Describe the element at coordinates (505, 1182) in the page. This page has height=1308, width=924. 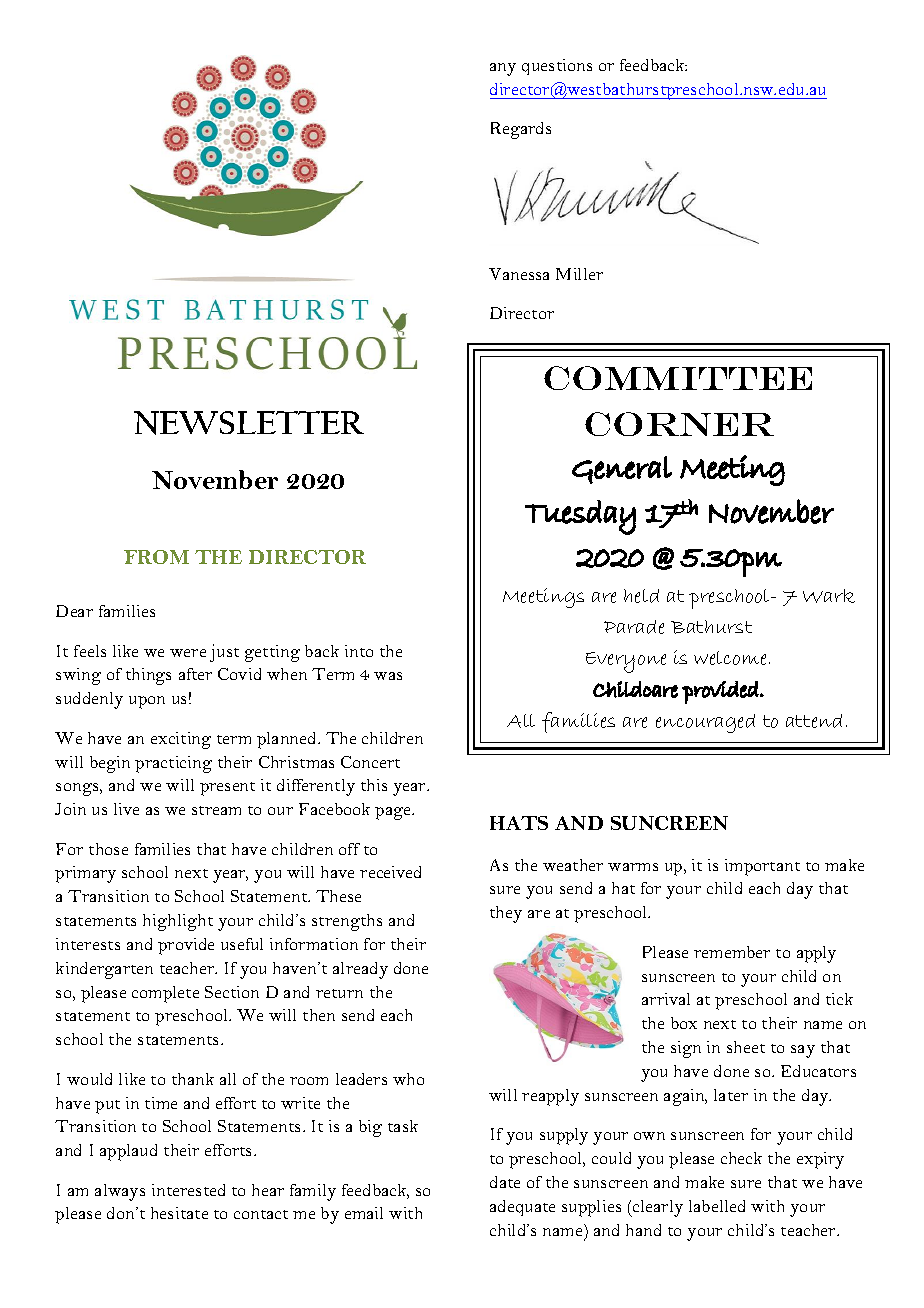
I see `date` at that location.
